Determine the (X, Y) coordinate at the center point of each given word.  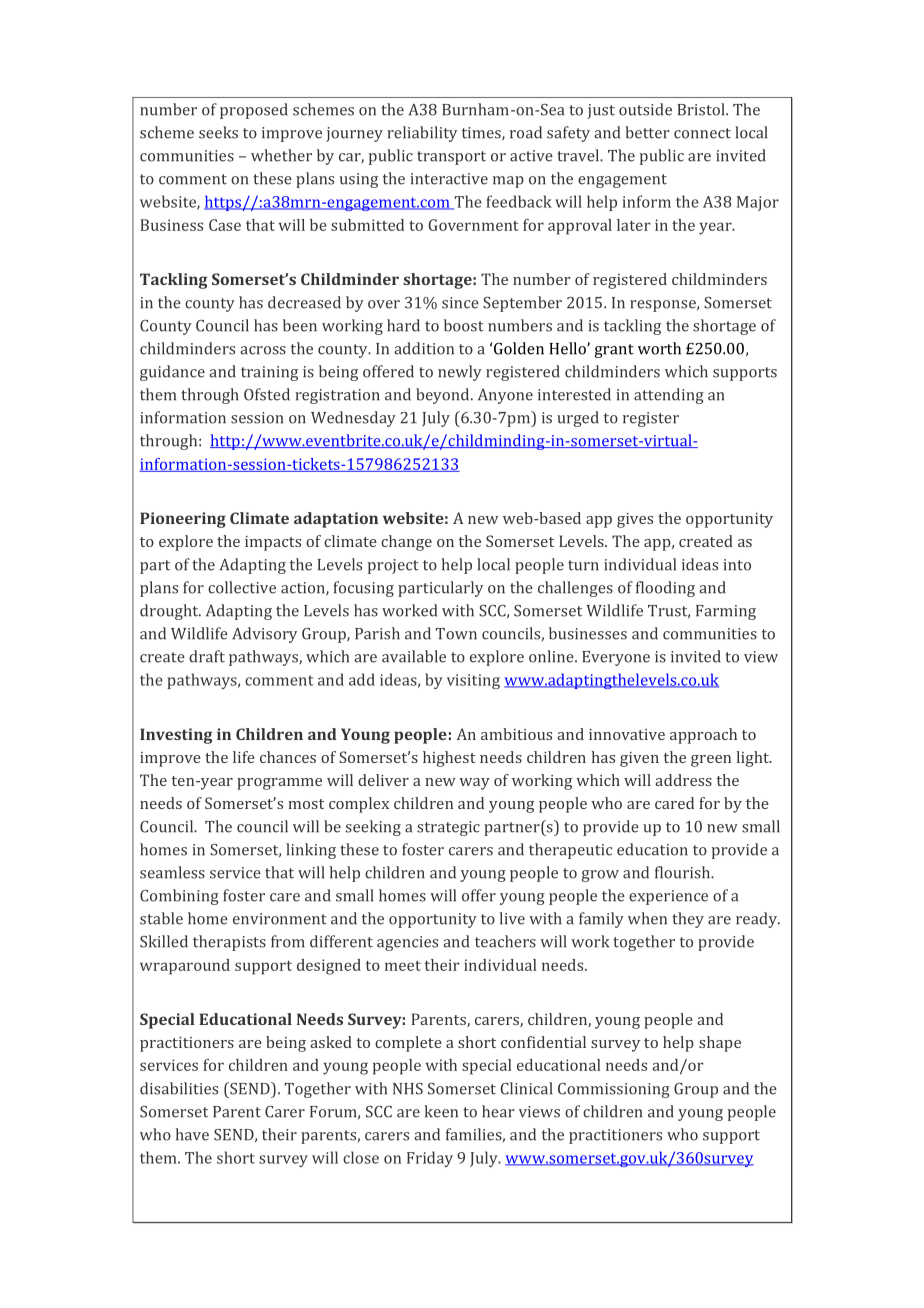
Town (456, 634)
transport (451, 158)
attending (669, 396)
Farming (726, 612)
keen (441, 1111)
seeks (218, 132)
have (192, 1134)
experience (668, 897)
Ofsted (267, 394)
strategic (448, 828)
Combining (179, 897)
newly (460, 373)
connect (702, 133)
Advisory (264, 635)
